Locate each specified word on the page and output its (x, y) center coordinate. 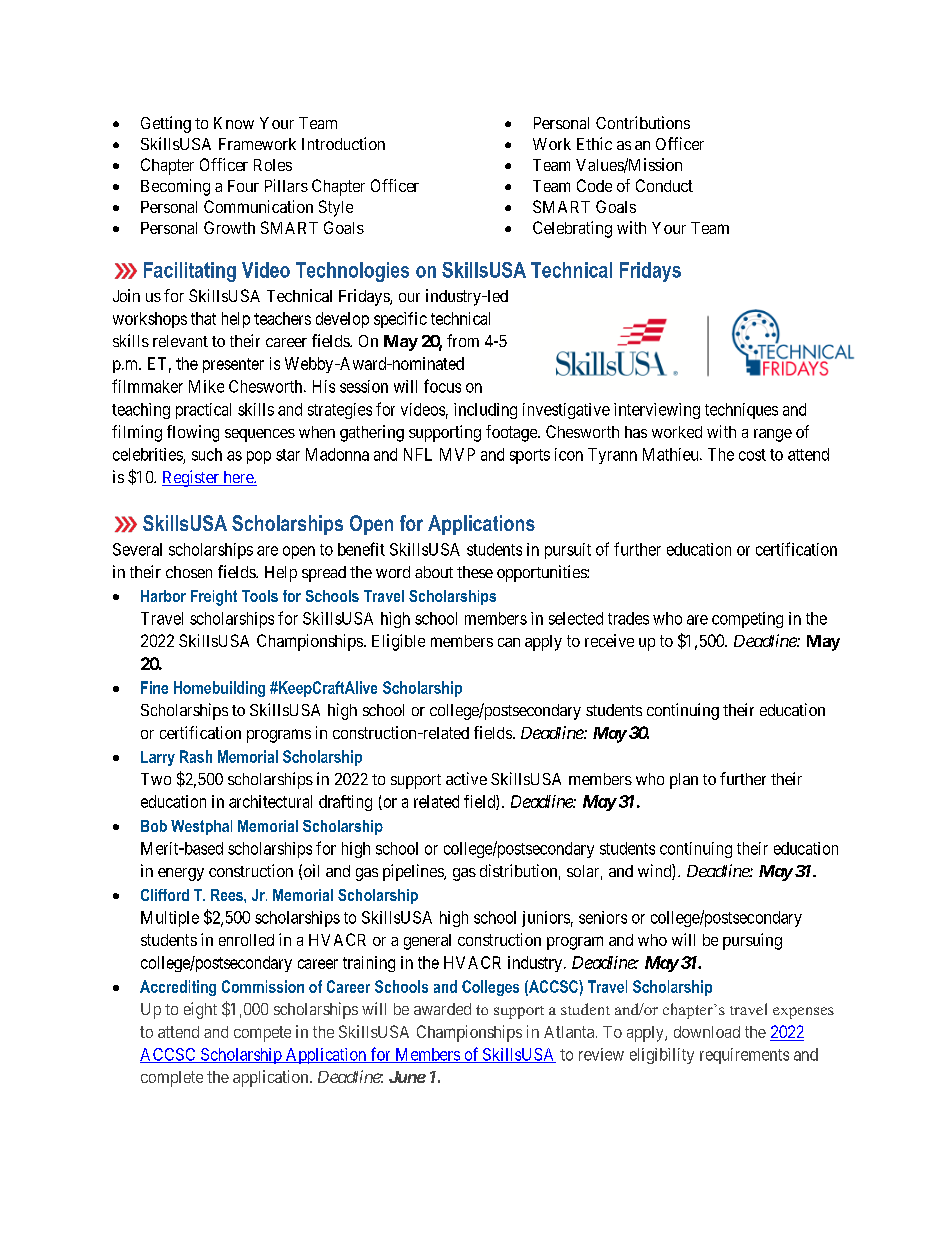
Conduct (664, 185)
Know (234, 123)
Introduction (343, 143)
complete (172, 1079)
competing (747, 620)
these (475, 572)
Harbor (163, 596)
